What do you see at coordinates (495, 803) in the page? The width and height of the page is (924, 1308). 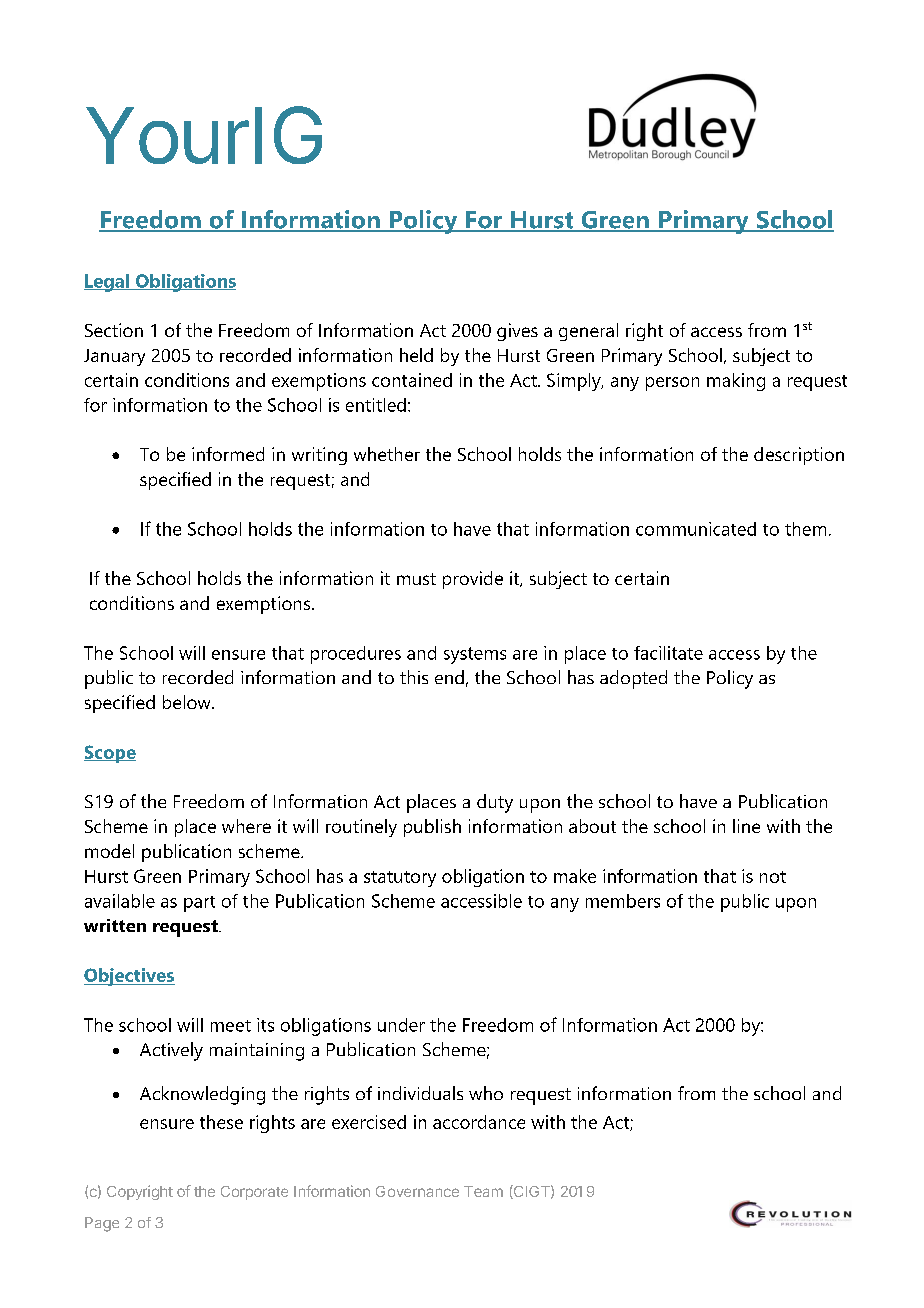 I see `duty` at bounding box center [495, 803].
